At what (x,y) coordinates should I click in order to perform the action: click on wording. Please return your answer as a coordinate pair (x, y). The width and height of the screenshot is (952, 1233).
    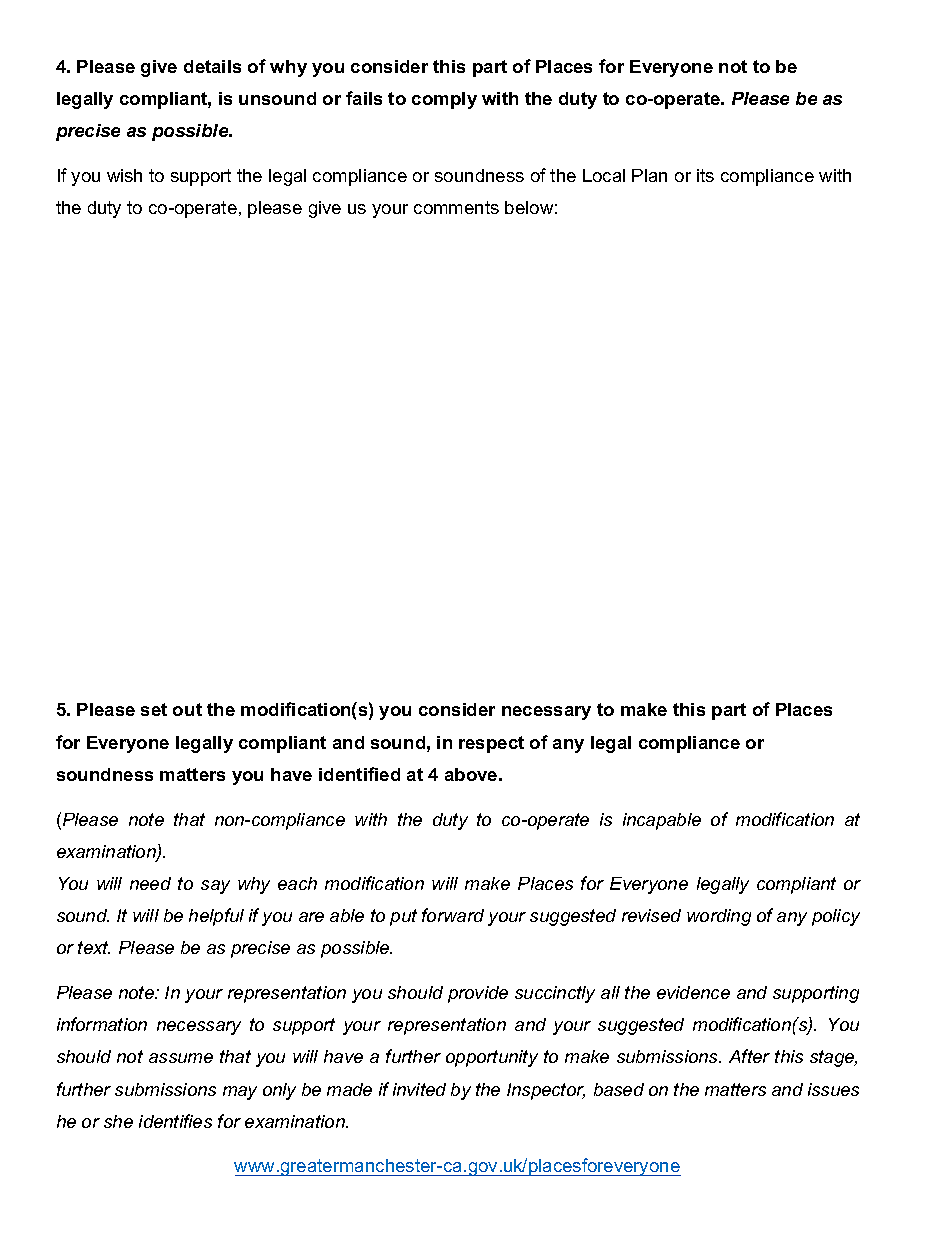
    Looking at the image, I should click on (719, 917).
